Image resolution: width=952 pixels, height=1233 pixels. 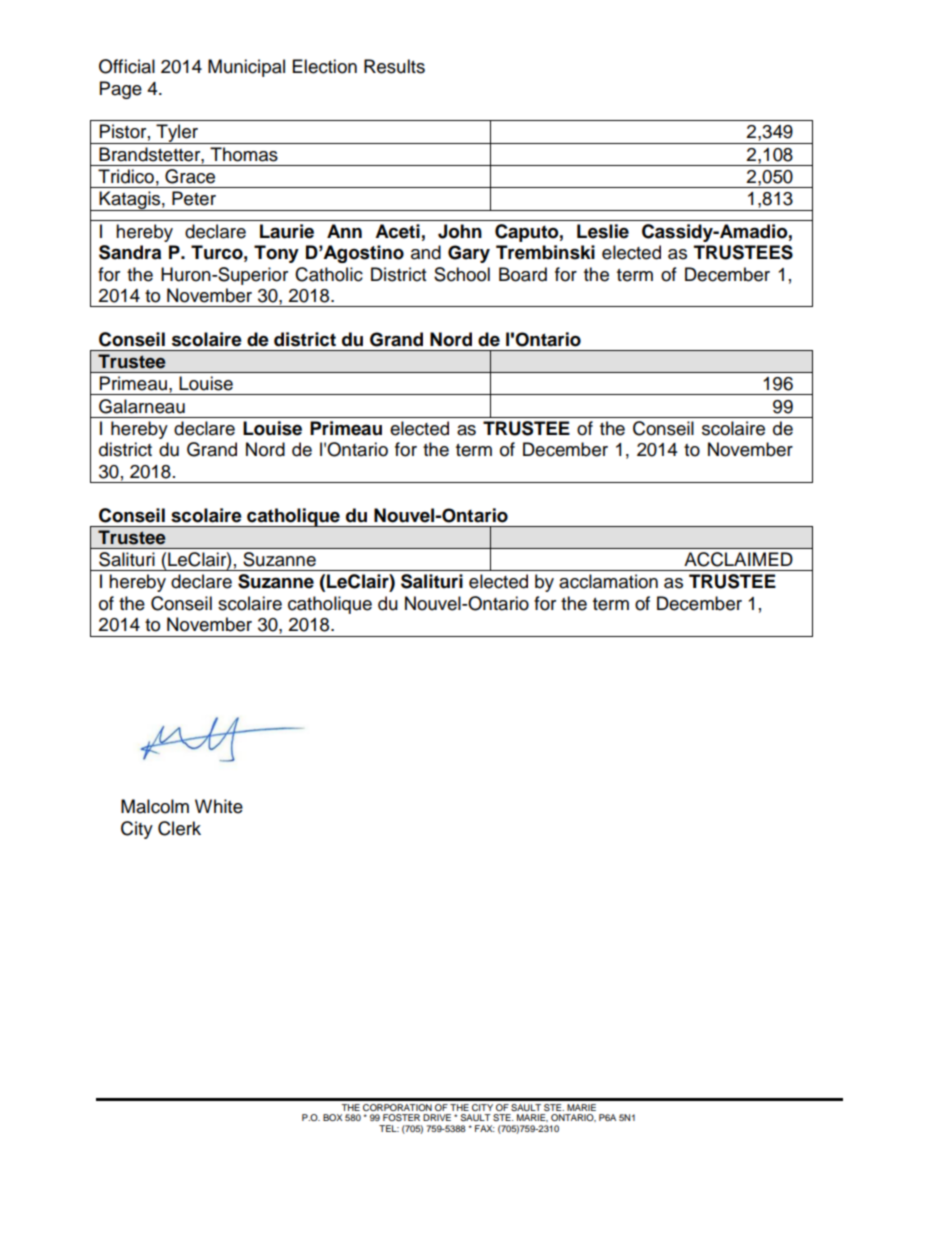 What do you see at coordinates (130, 252) in the screenshot?
I see `Sandra` at bounding box center [130, 252].
